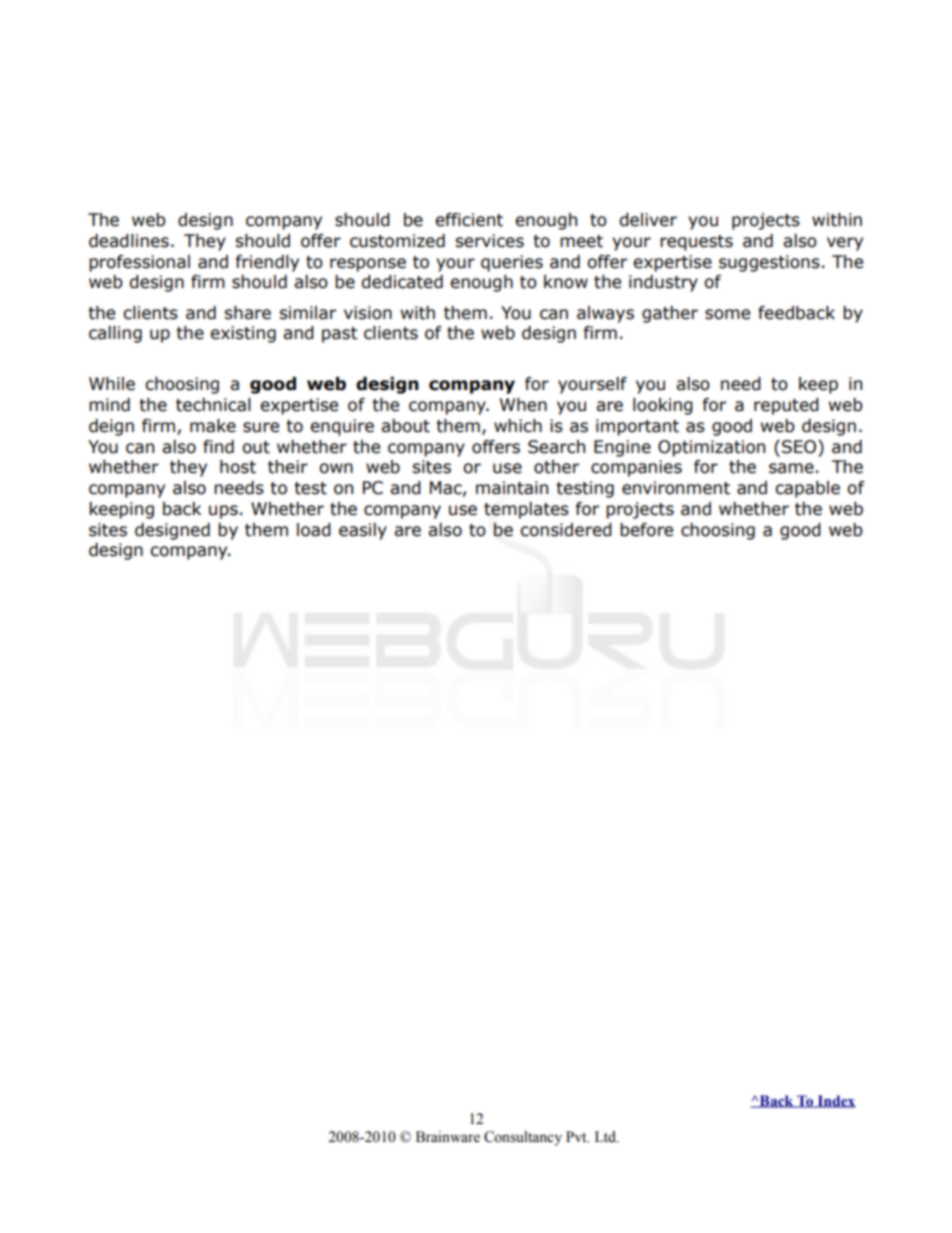  What do you see at coordinates (489, 241) in the document?
I see `services` at bounding box center [489, 241].
